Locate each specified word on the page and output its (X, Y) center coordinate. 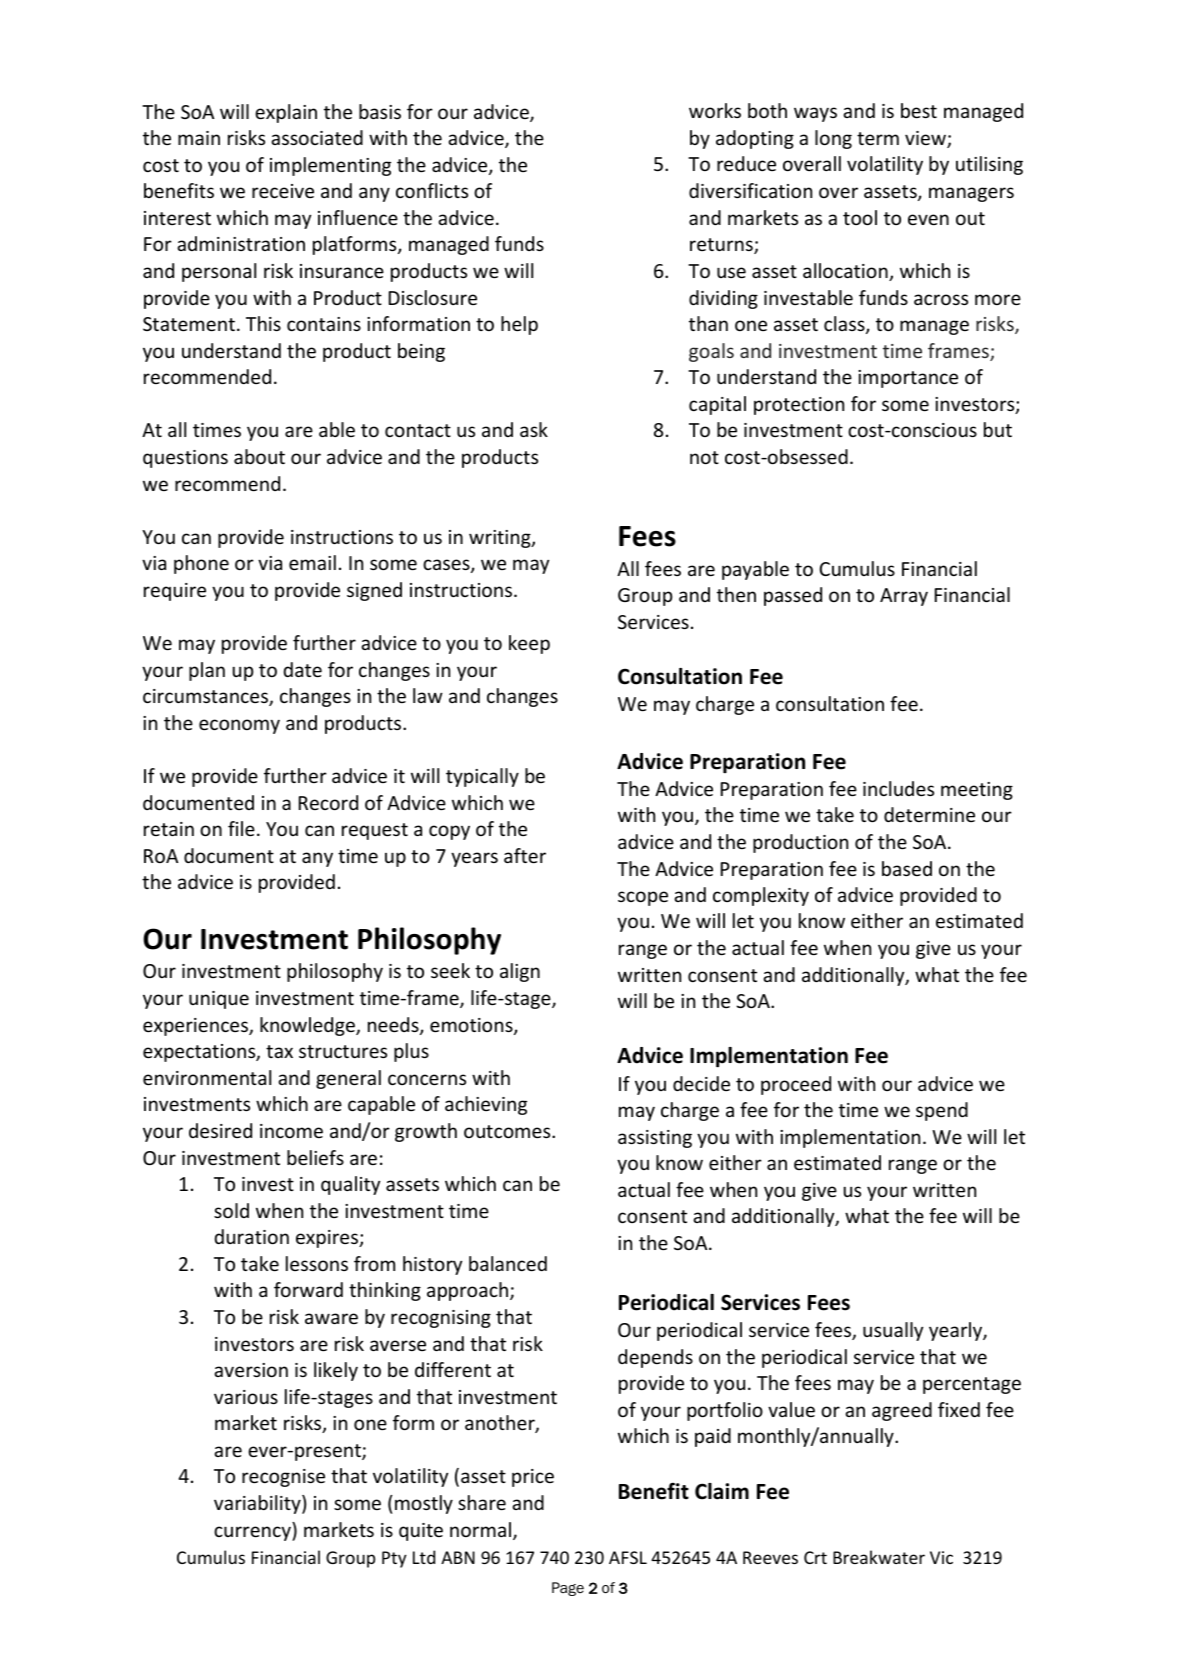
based (907, 868)
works (715, 110)
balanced (508, 1263)
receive (283, 191)
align (520, 972)
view (926, 139)
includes (898, 788)
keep (529, 644)
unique (219, 1000)
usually (893, 1331)
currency (253, 1533)
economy (239, 726)
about (259, 456)
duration (252, 1236)
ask (534, 429)
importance (908, 379)
